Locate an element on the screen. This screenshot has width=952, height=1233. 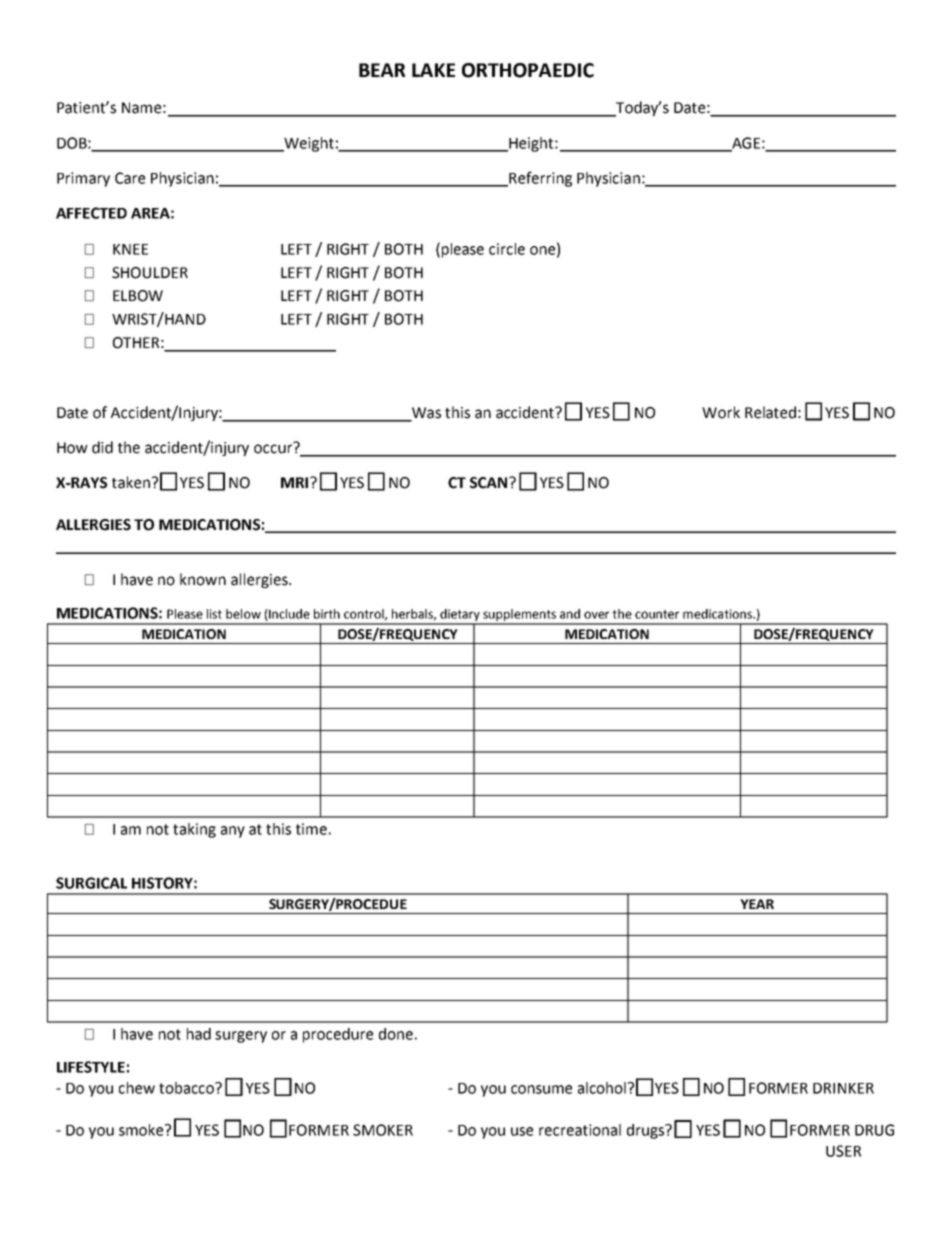
list is located at coordinates (214, 614).
